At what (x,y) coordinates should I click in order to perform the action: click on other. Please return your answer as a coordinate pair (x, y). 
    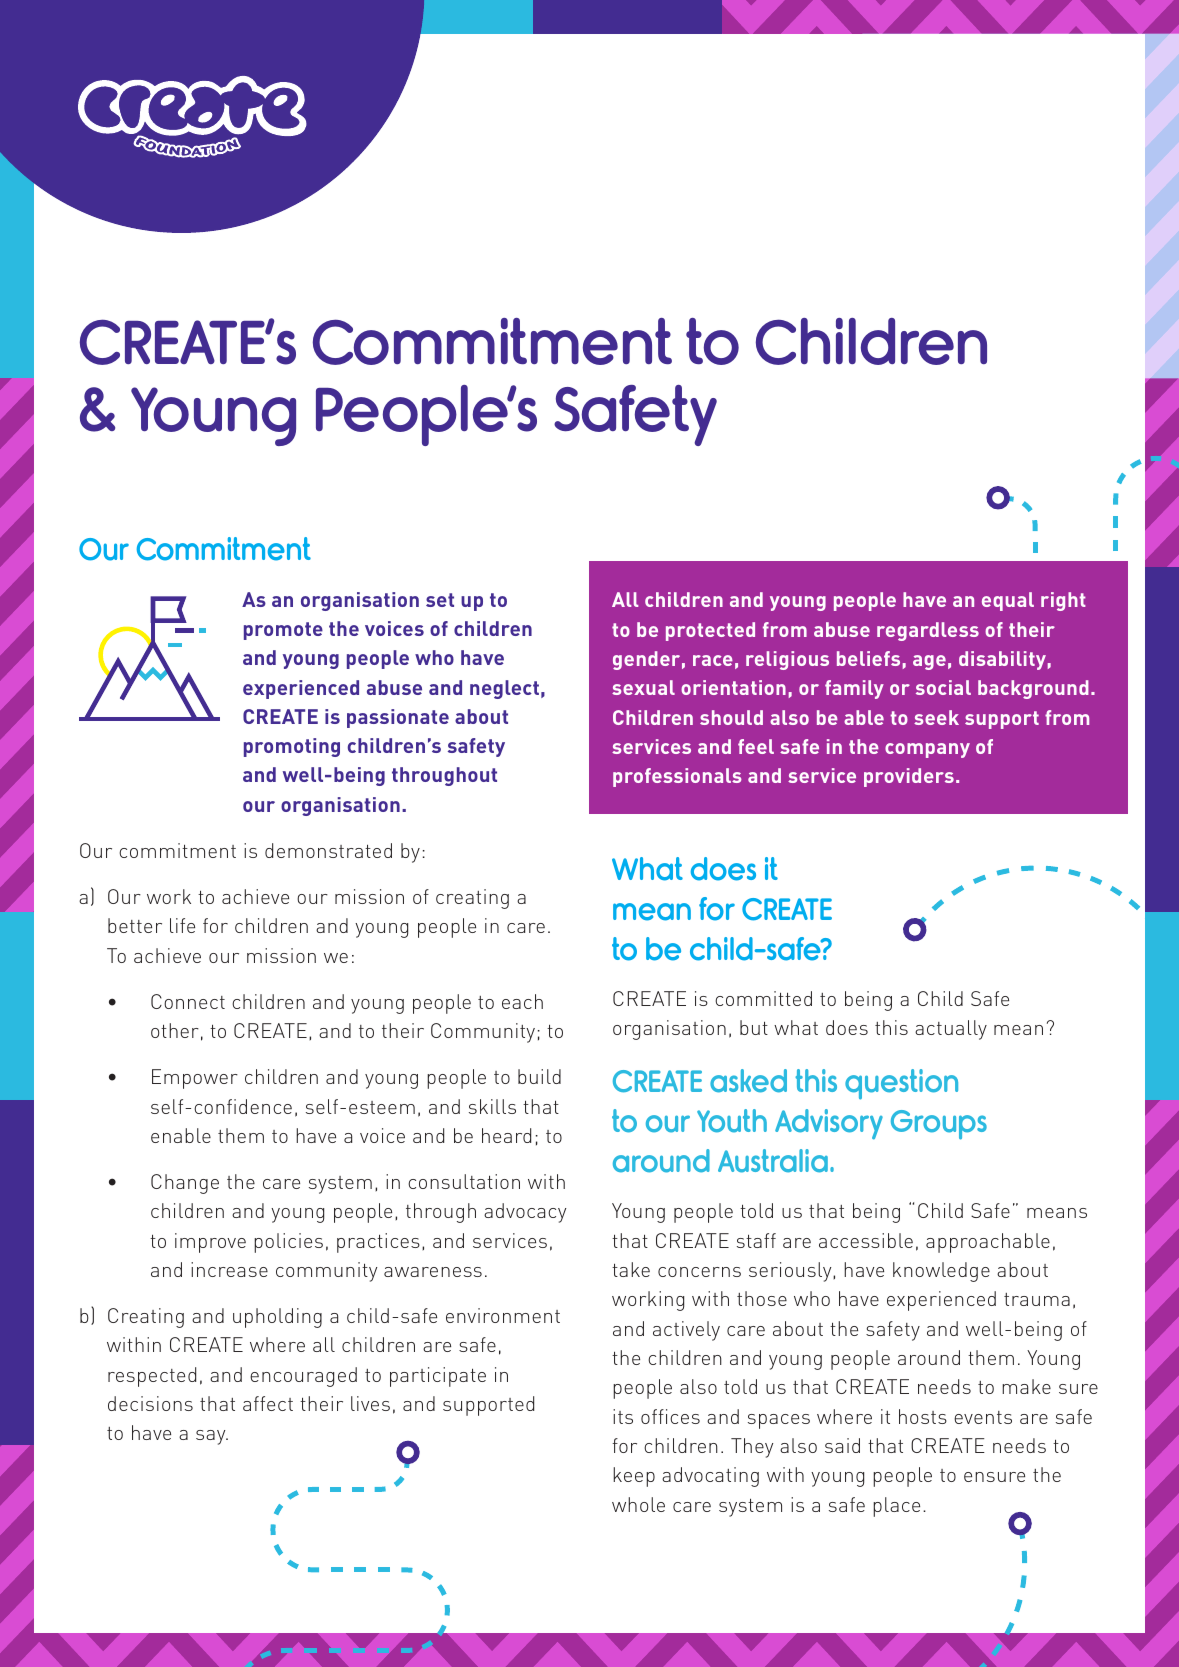
    Looking at the image, I should click on (175, 1030).
